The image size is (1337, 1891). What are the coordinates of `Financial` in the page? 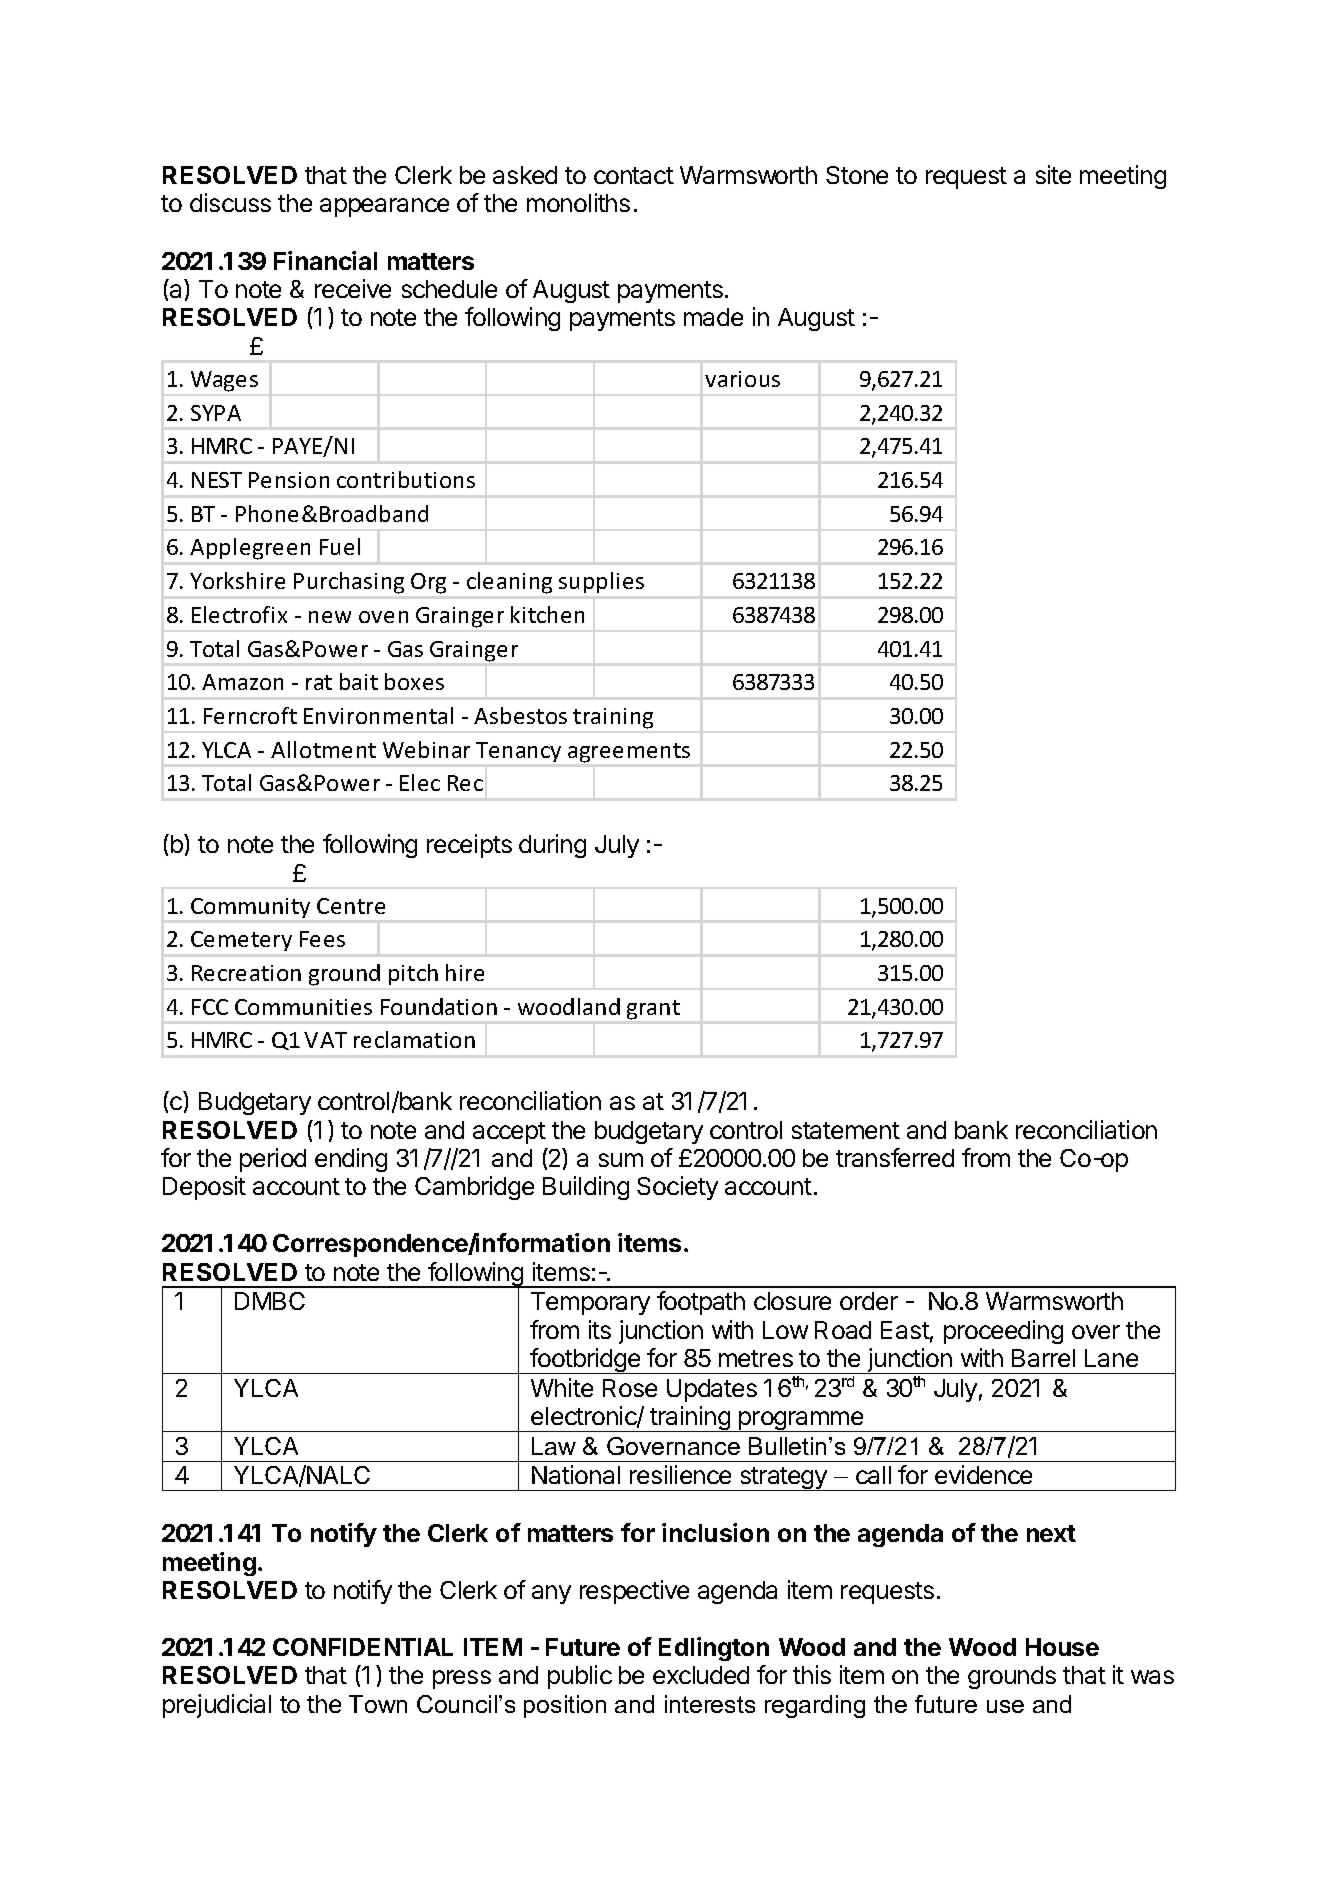 It's located at (325, 260).
